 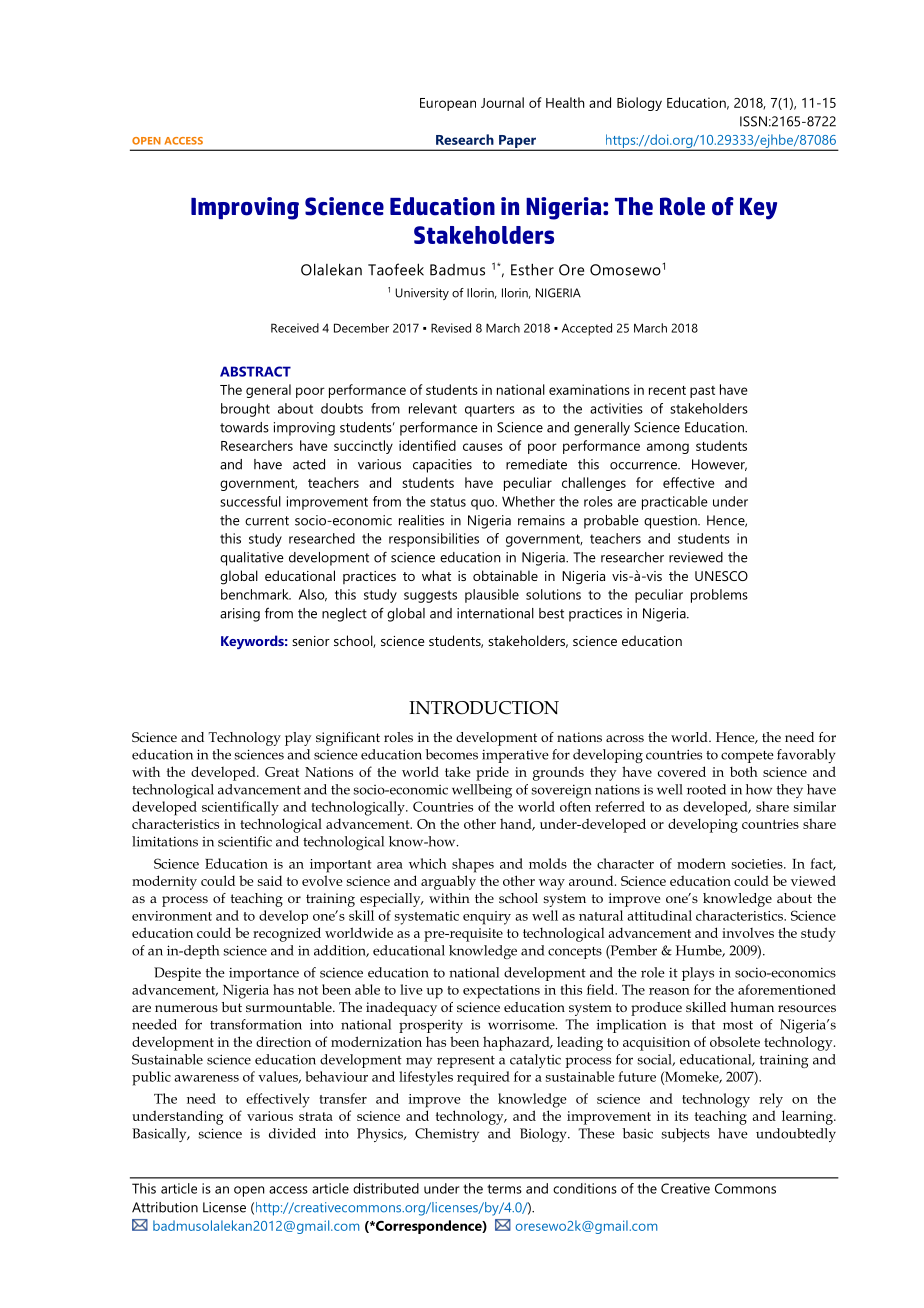 What do you see at coordinates (565, 102) in the document?
I see `Health` at bounding box center [565, 102].
